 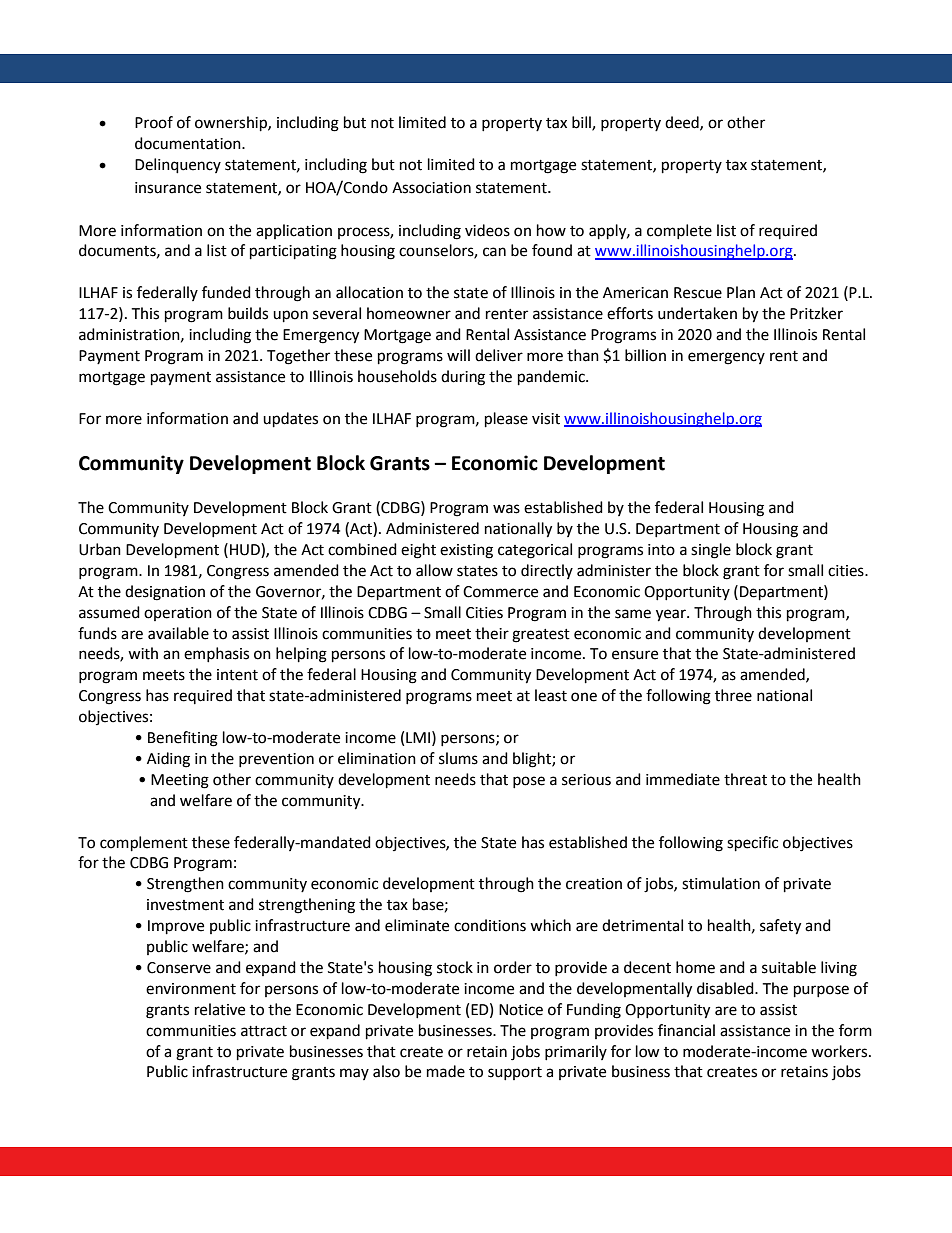 What do you see at coordinates (189, 143) in the page?
I see `documentation` at bounding box center [189, 143].
